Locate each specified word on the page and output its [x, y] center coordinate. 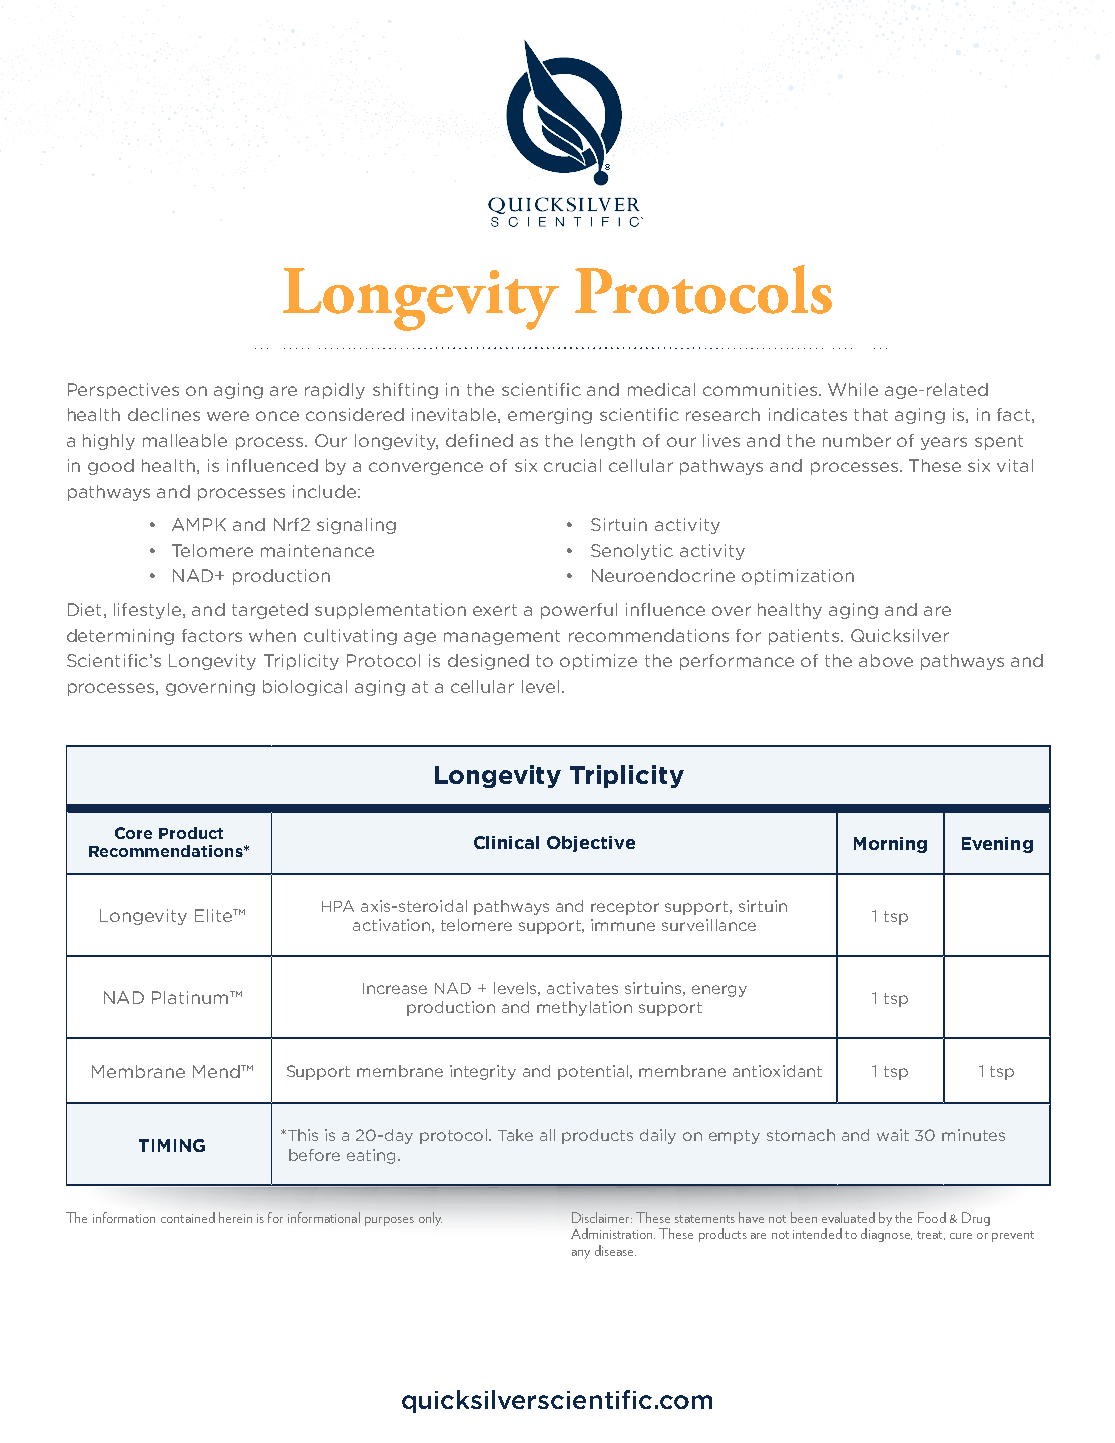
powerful [579, 611]
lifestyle [149, 611]
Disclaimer [602, 1217]
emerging [550, 416]
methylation [584, 1008]
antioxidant [777, 1071]
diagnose [886, 1235]
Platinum [191, 997]
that [871, 414]
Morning [890, 845]
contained [188, 1217]
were [228, 416]
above [886, 660]
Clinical [506, 842]
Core [133, 833]
